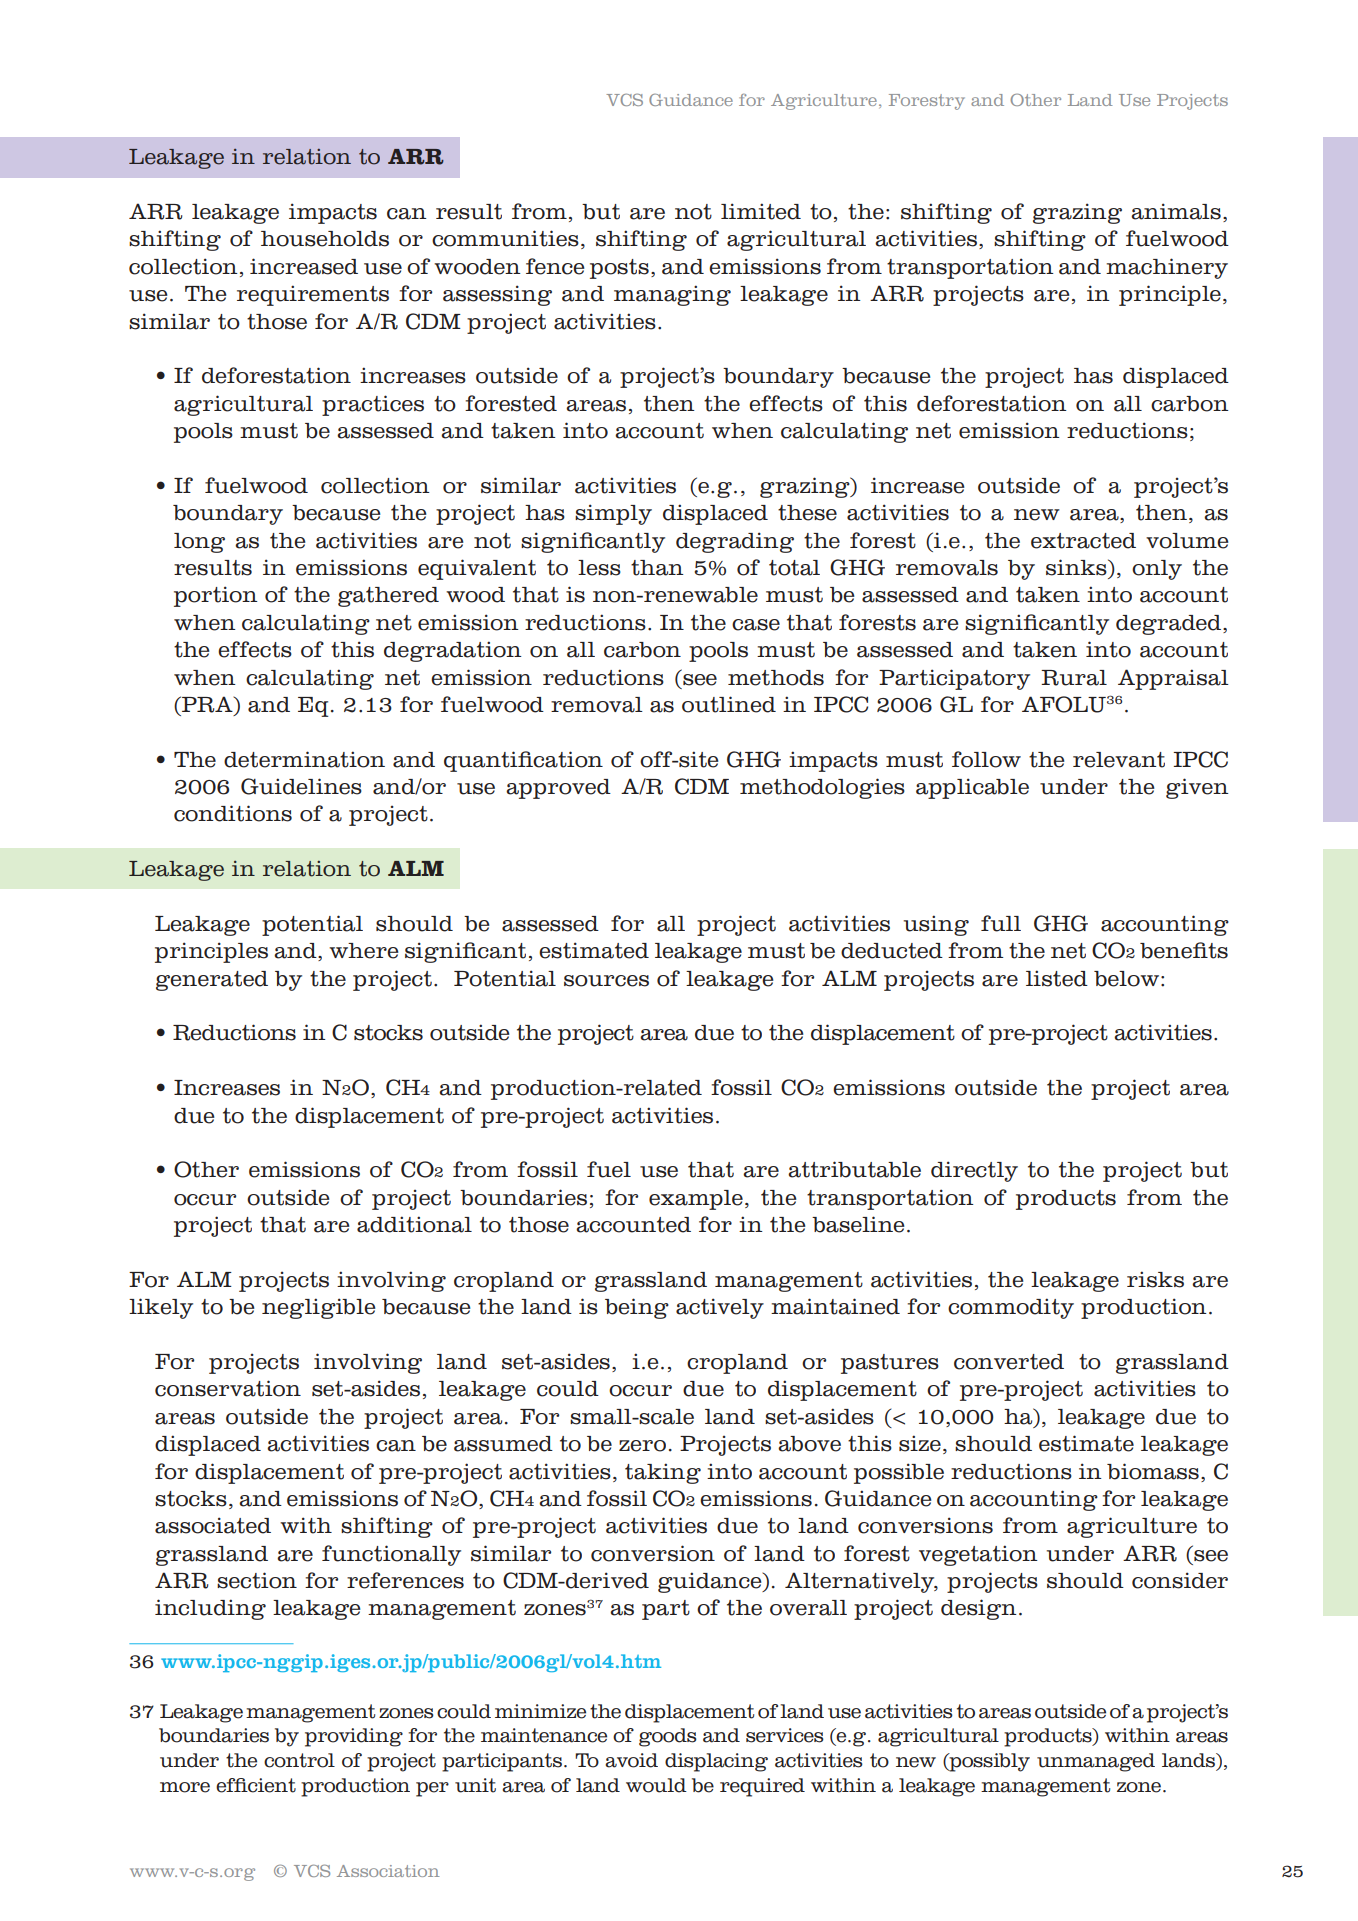 This image has width=1358, height=1921. Describe the element at coordinates (325, 239) in the image. I see `households` at that location.
